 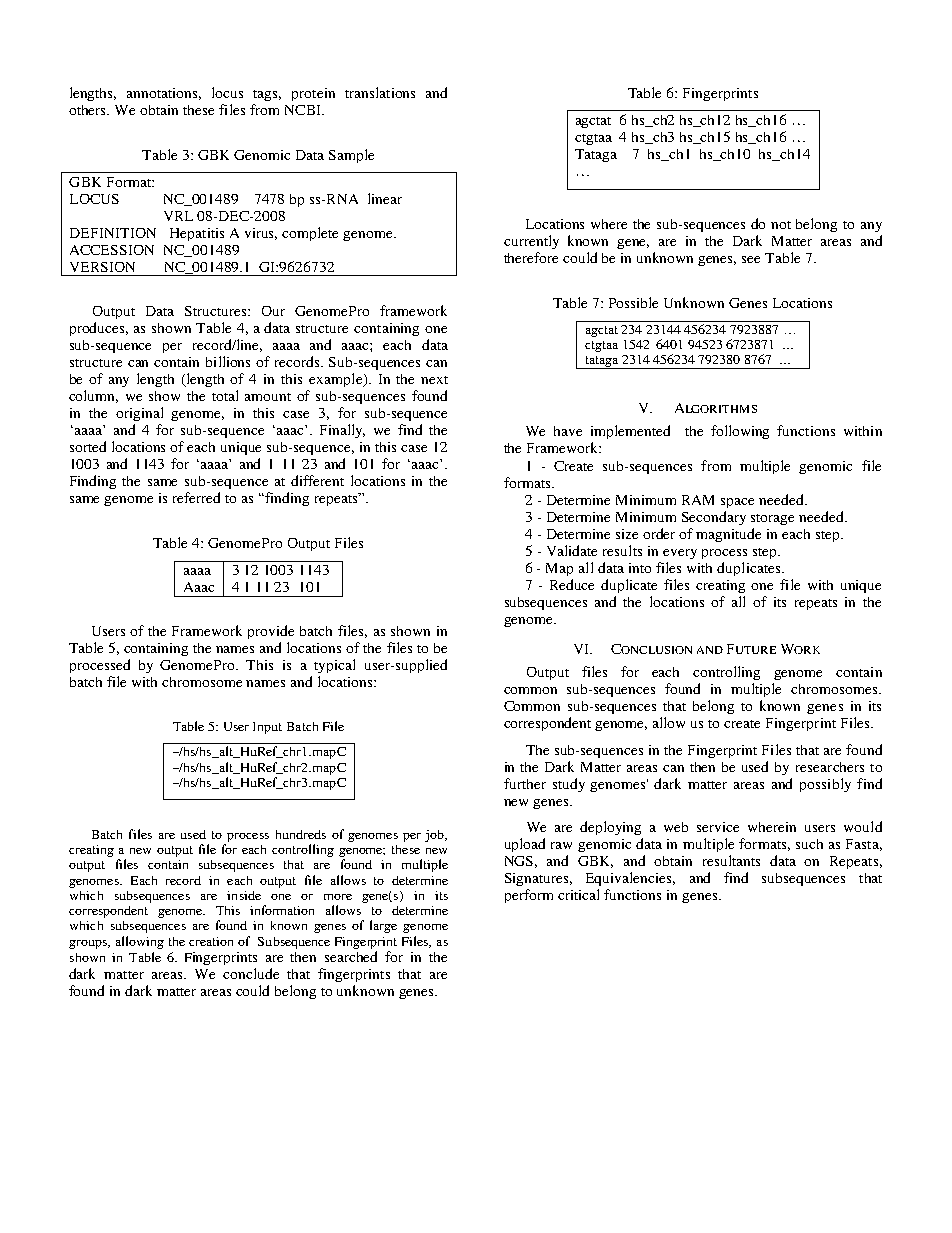 What do you see at coordinates (211, 941) in the page?
I see `creation` at bounding box center [211, 941].
